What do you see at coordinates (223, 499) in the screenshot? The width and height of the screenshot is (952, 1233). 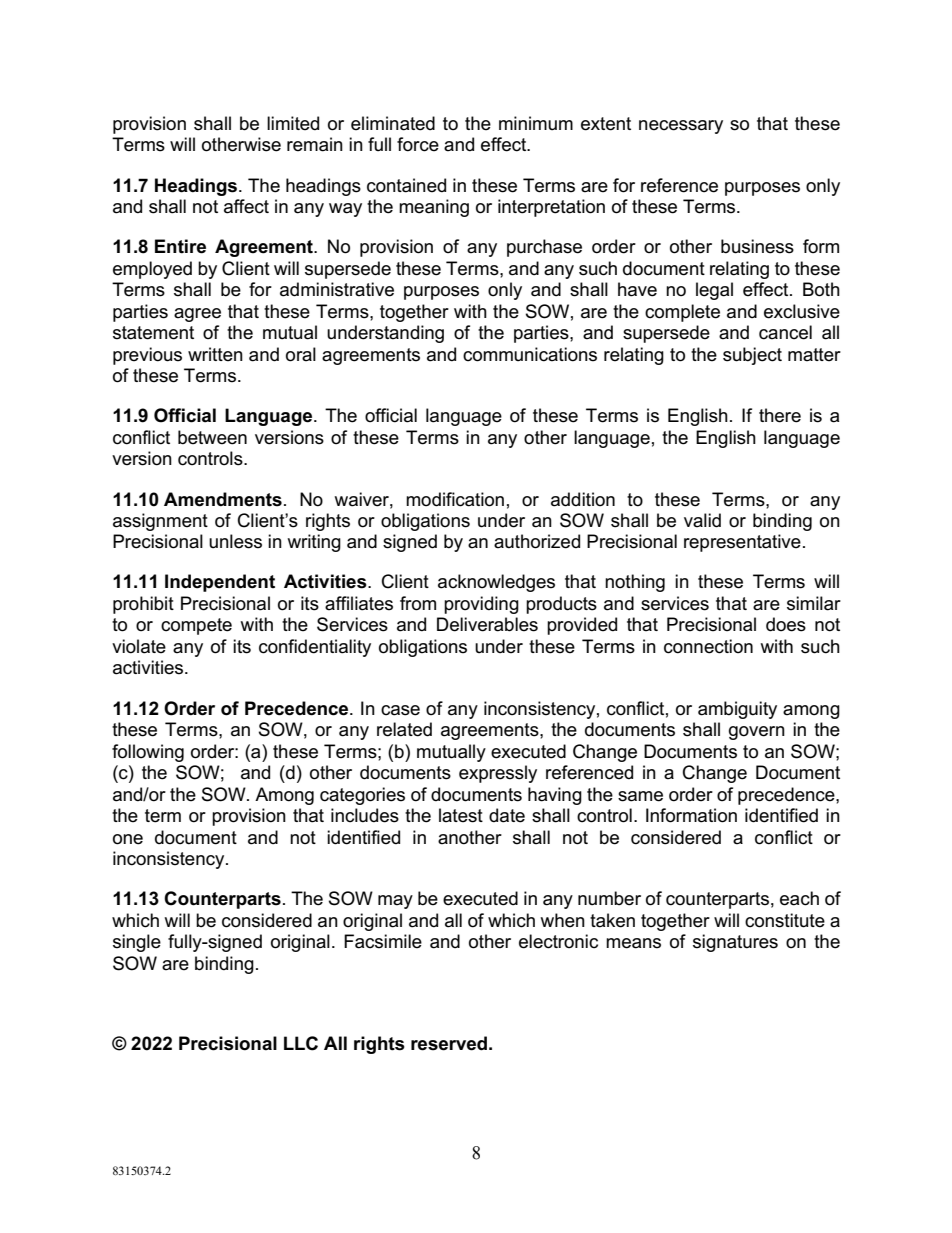 I see `Amendments` at bounding box center [223, 499].
